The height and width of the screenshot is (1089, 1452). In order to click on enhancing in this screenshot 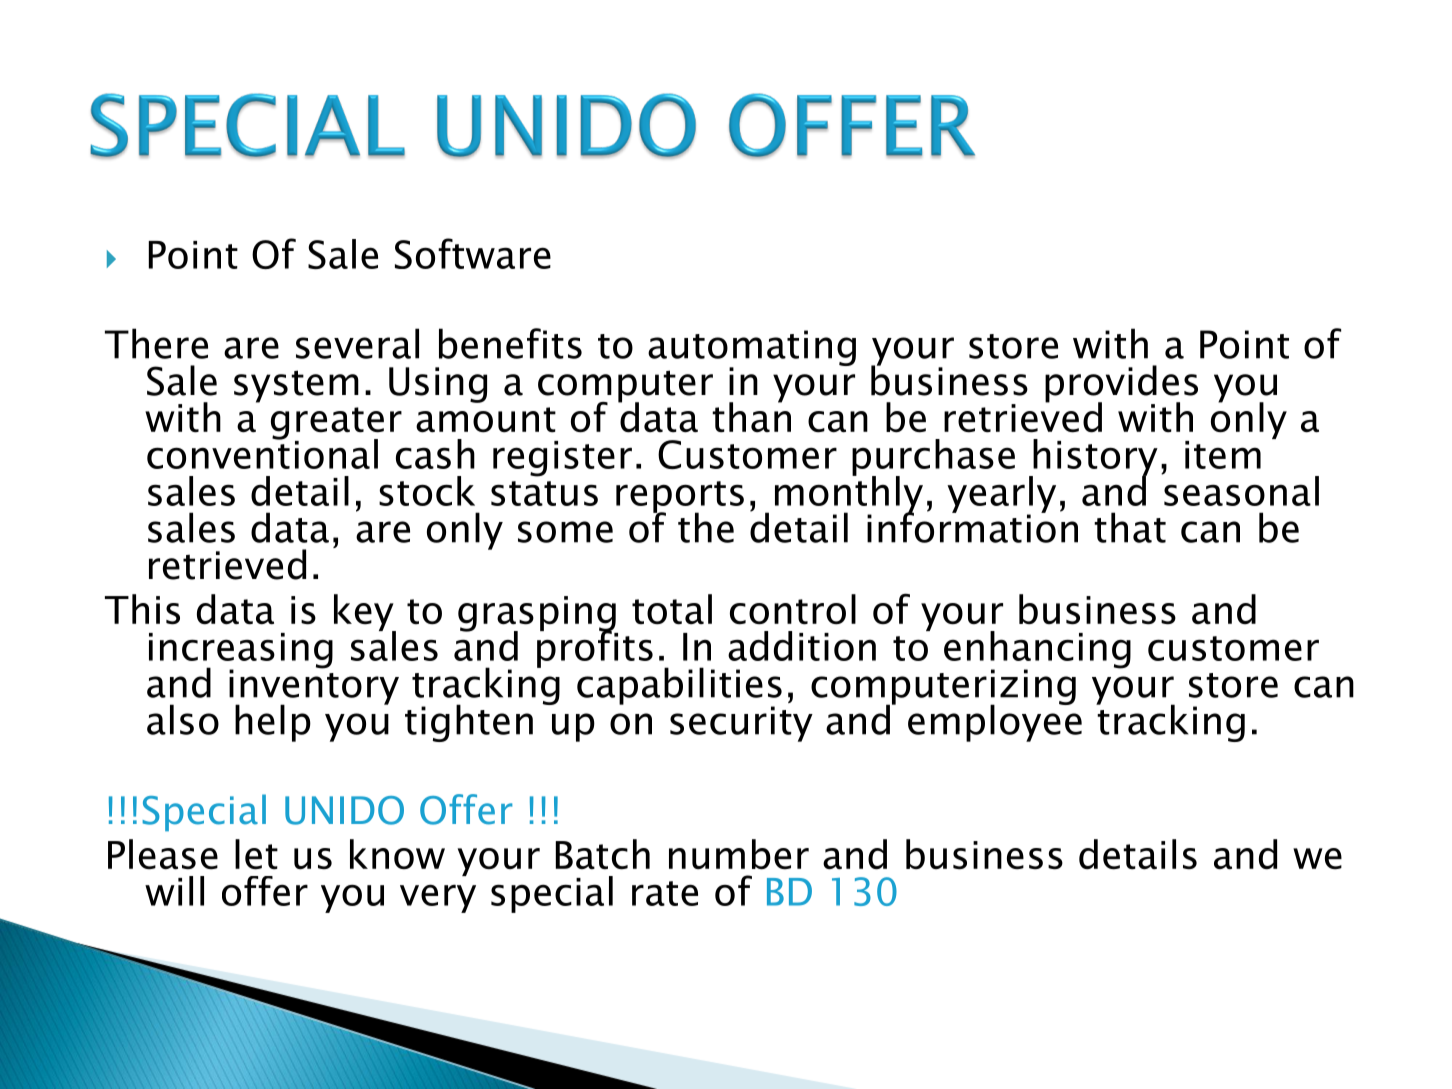, I will do `click(1037, 651)`.
